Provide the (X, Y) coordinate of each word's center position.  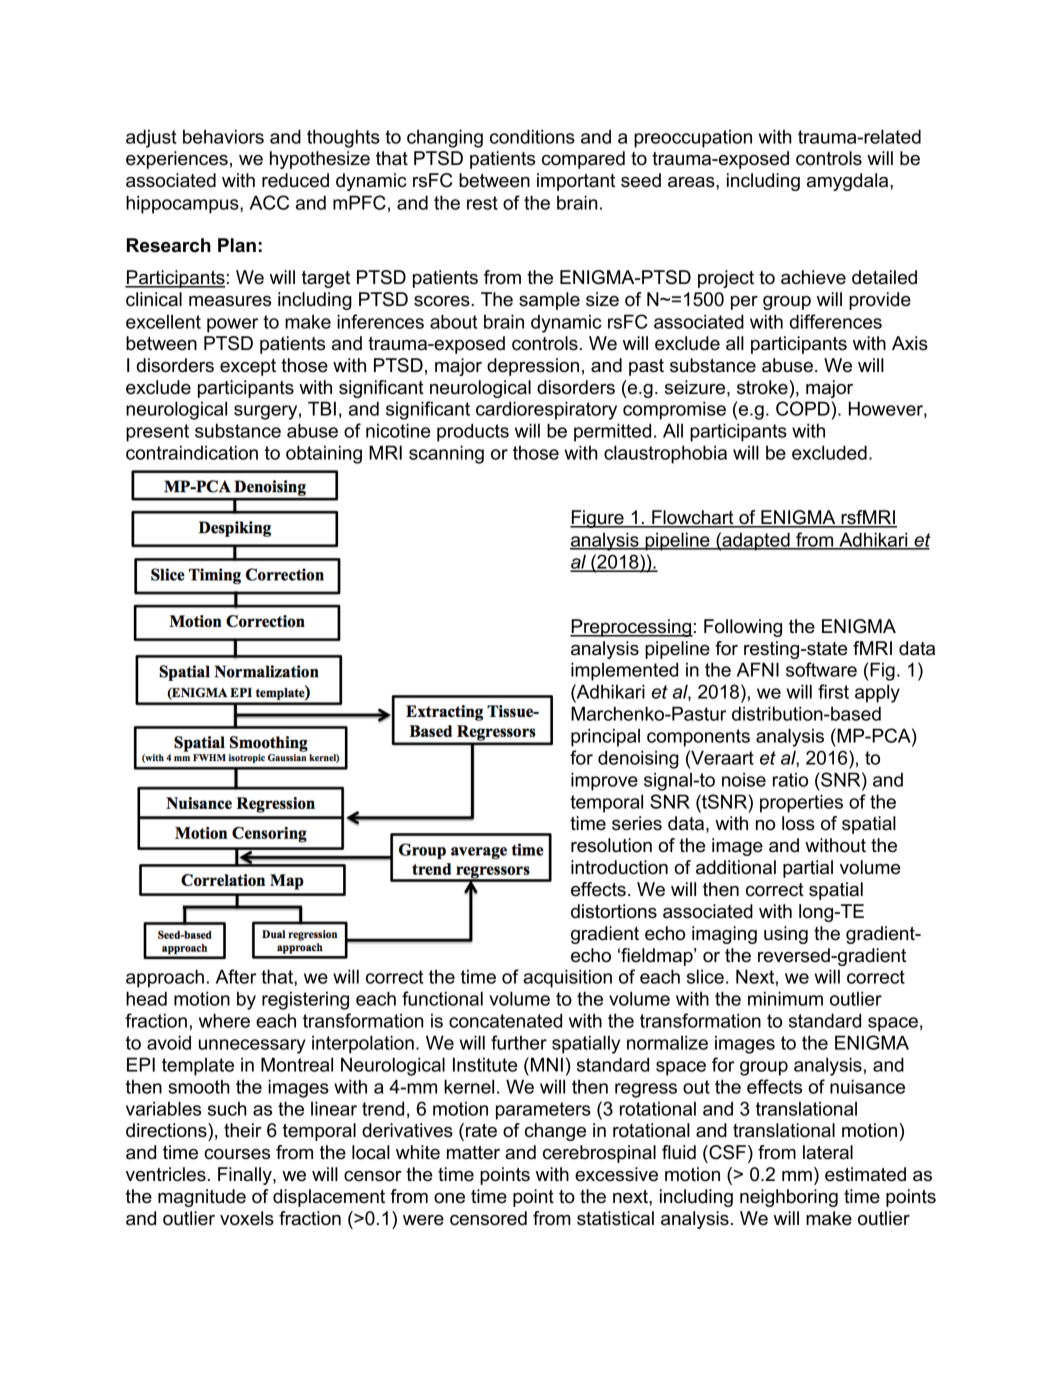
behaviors (223, 136)
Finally (246, 1176)
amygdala (849, 182)
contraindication (192, 452)
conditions (532, 136)
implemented (624, 671)
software (821, 669)
